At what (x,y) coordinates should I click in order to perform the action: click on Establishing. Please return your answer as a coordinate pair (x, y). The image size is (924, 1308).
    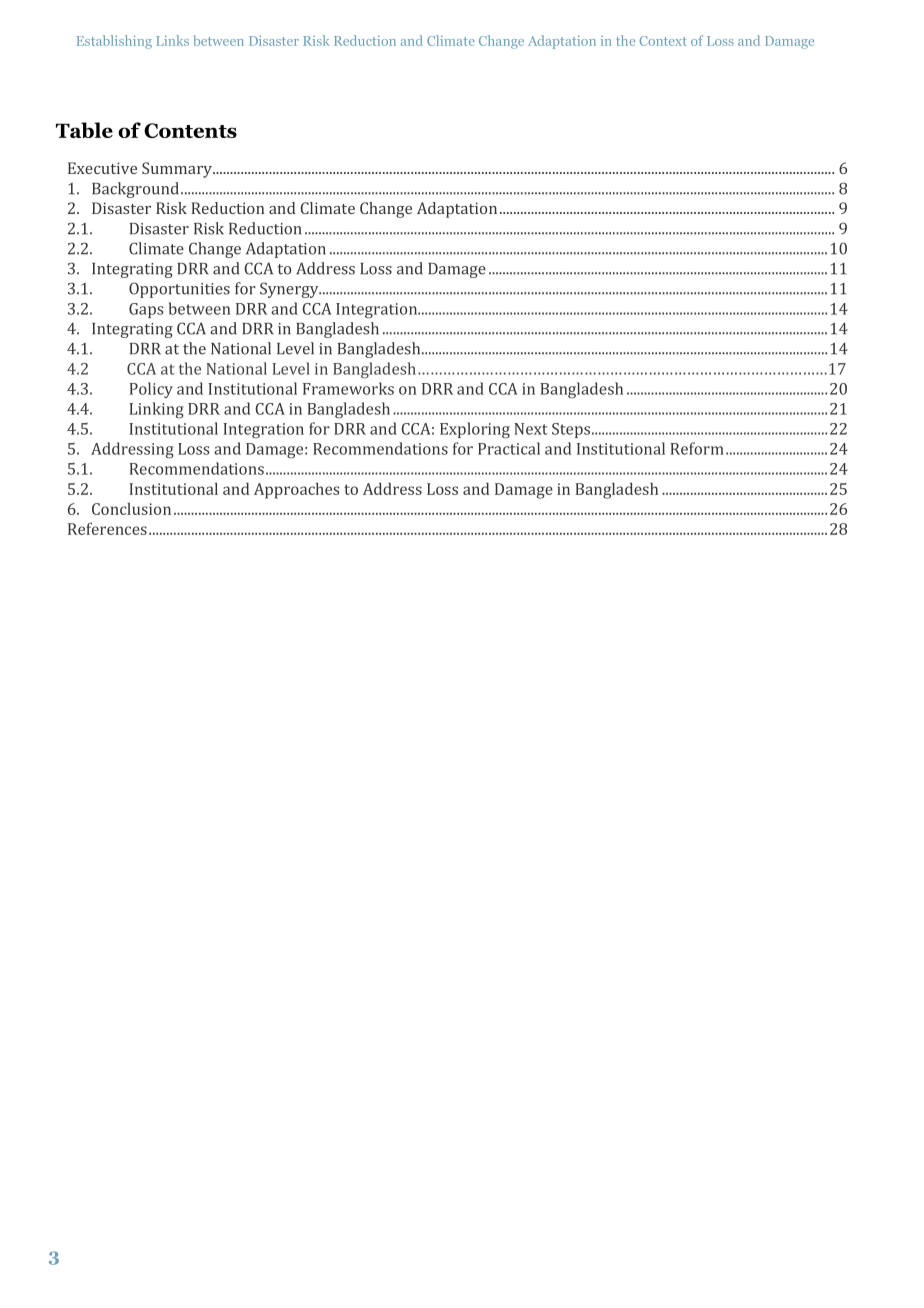
    Looking at the image, I should click on (114, 42).
